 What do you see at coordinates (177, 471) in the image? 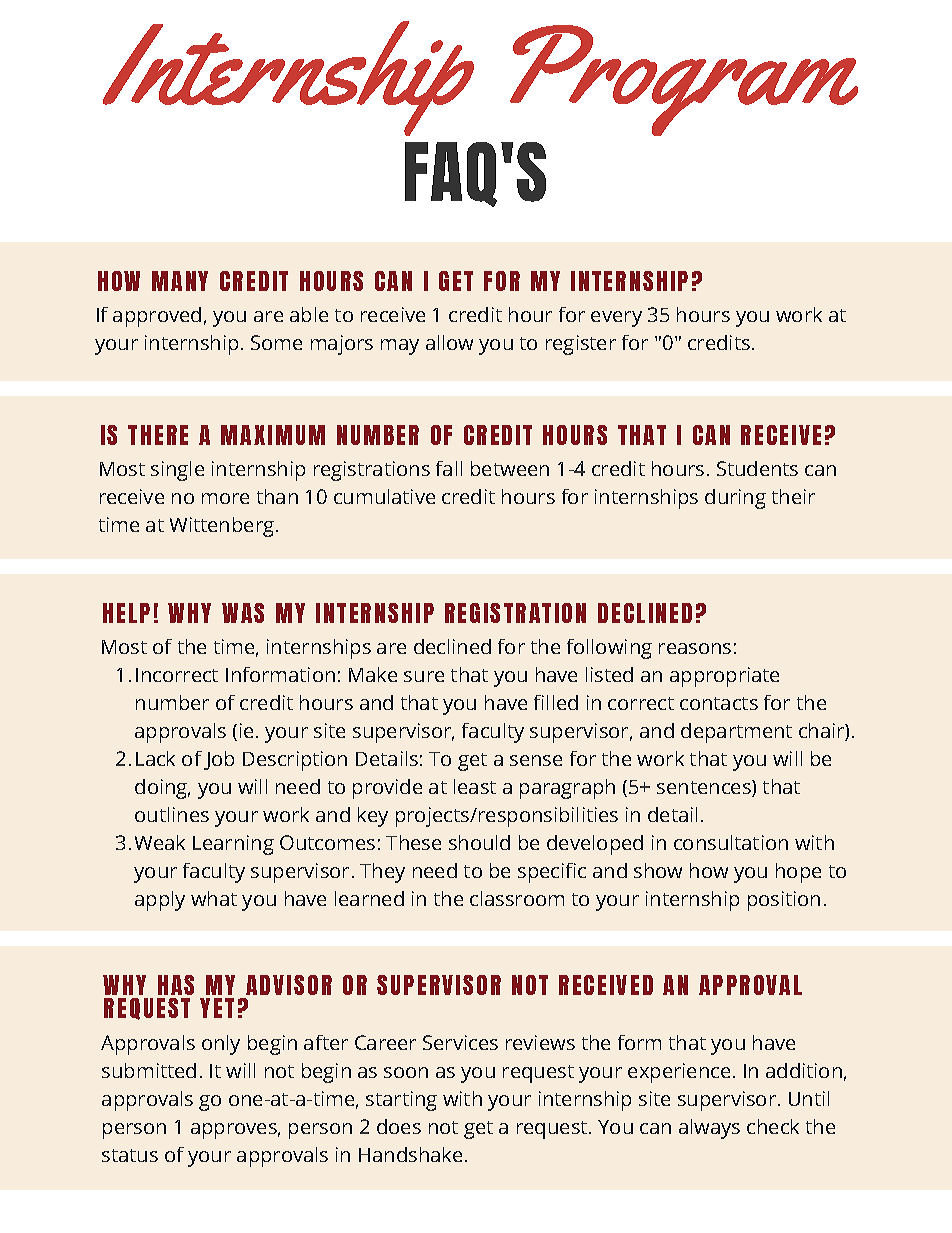
I see `single` at bounding box center [177, 471].
